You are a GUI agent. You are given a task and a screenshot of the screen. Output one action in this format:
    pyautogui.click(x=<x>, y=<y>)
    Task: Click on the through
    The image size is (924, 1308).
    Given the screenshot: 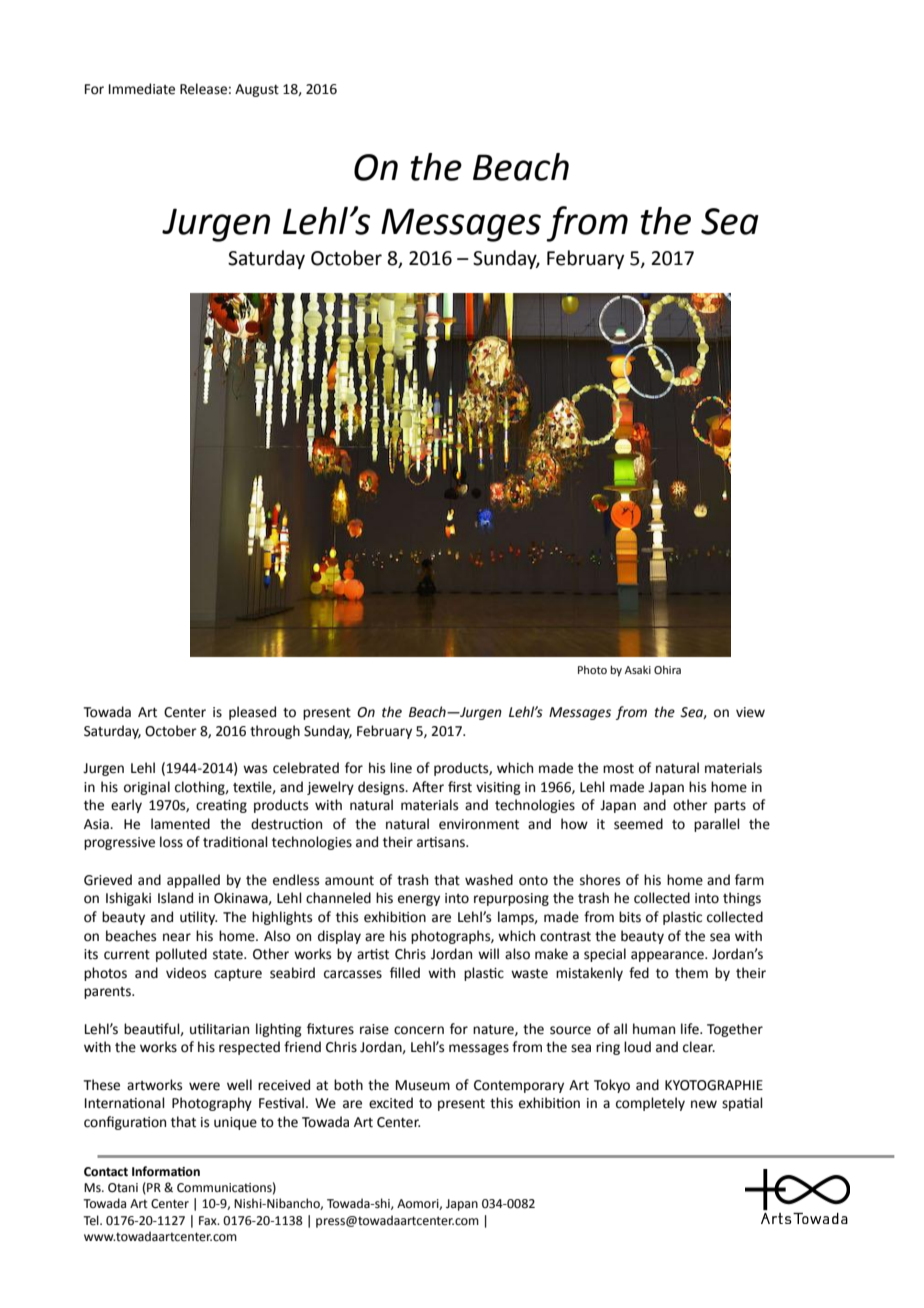 What is the action you would take?
    pyautogui.click(x=275, y=732)
